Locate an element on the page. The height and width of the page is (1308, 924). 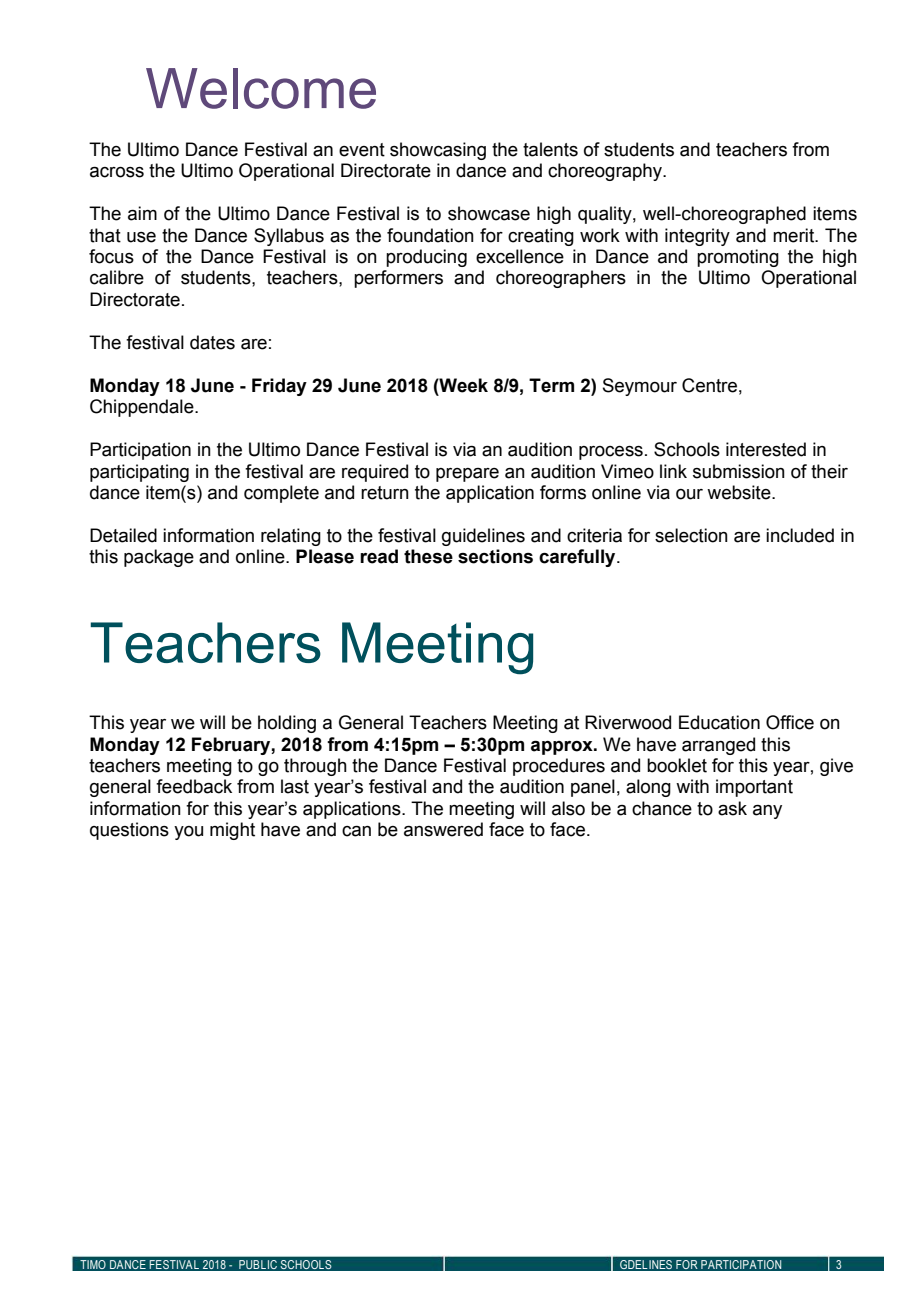
package is located at coordinates (159, 558).
